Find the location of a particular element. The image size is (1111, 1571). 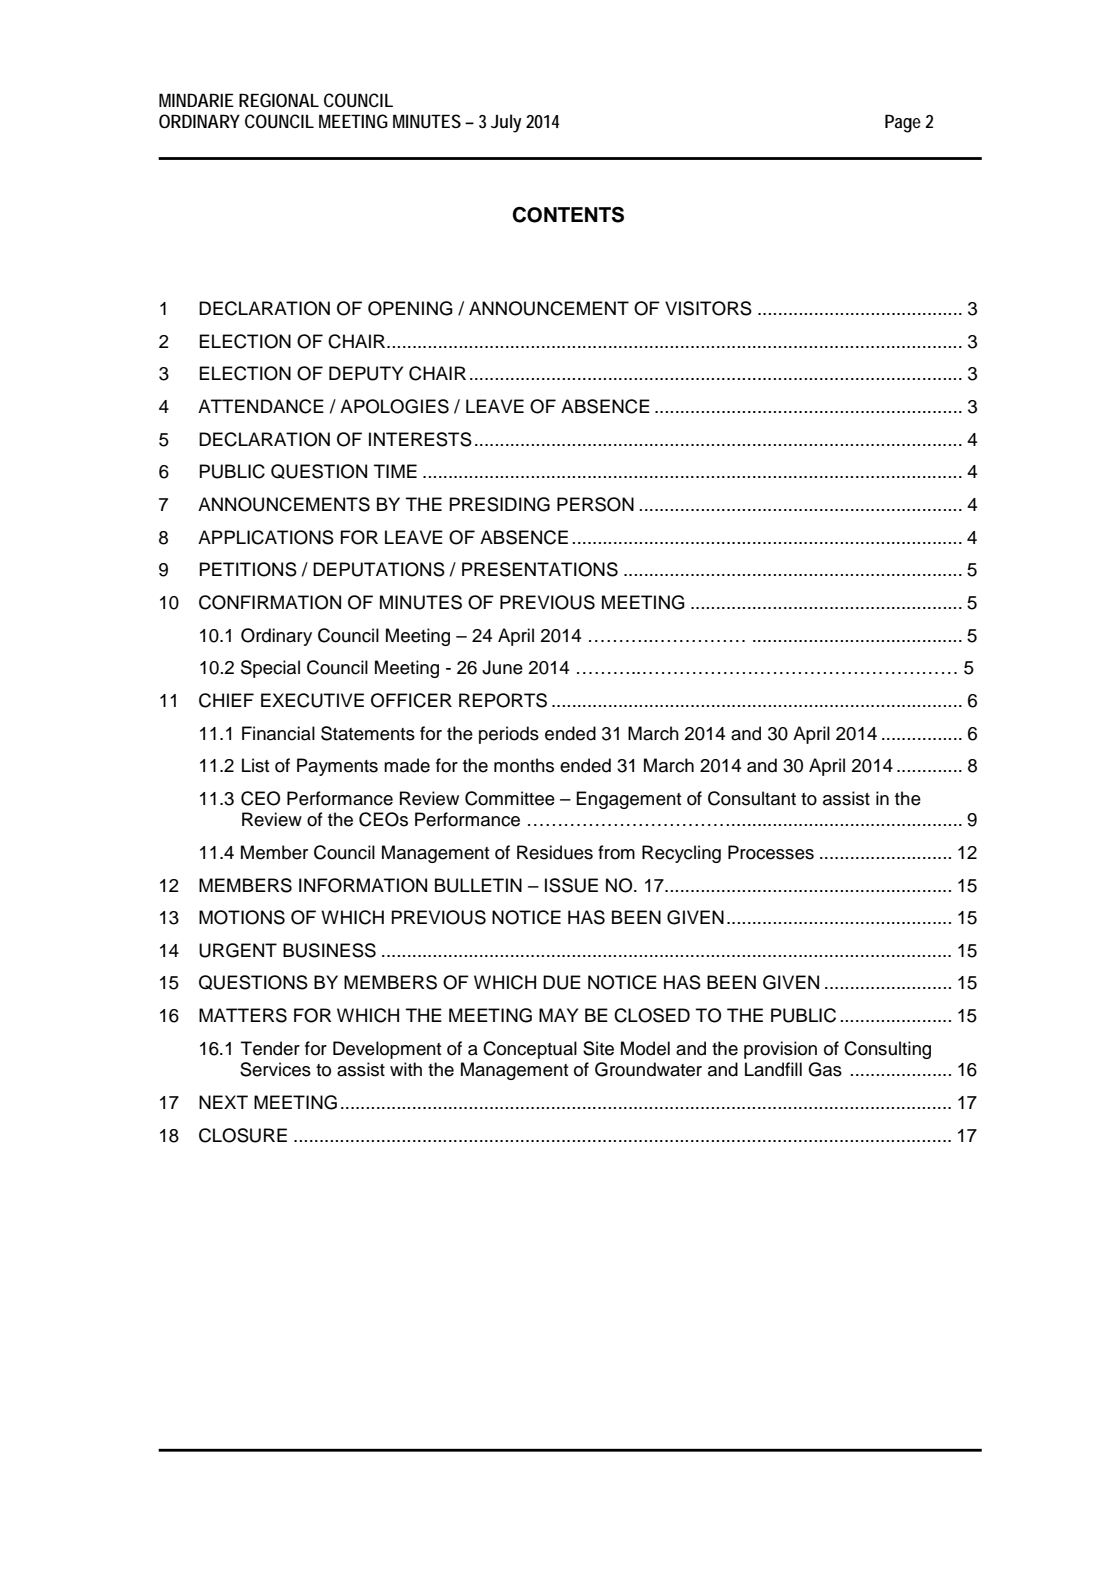

Services is located at coordinates (275, 1069).
